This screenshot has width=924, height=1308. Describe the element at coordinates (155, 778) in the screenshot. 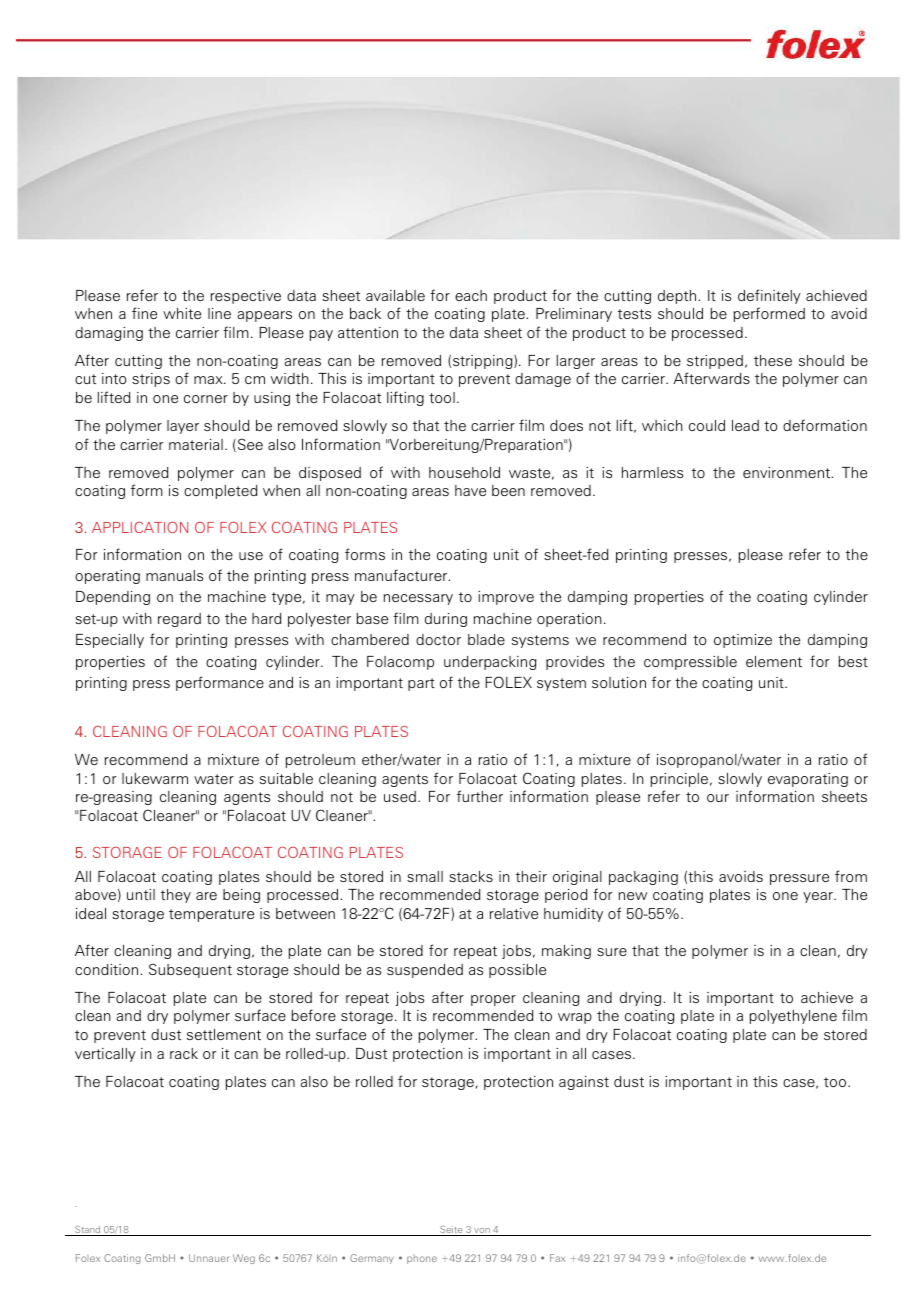

I see `lukewarm` at that location.
